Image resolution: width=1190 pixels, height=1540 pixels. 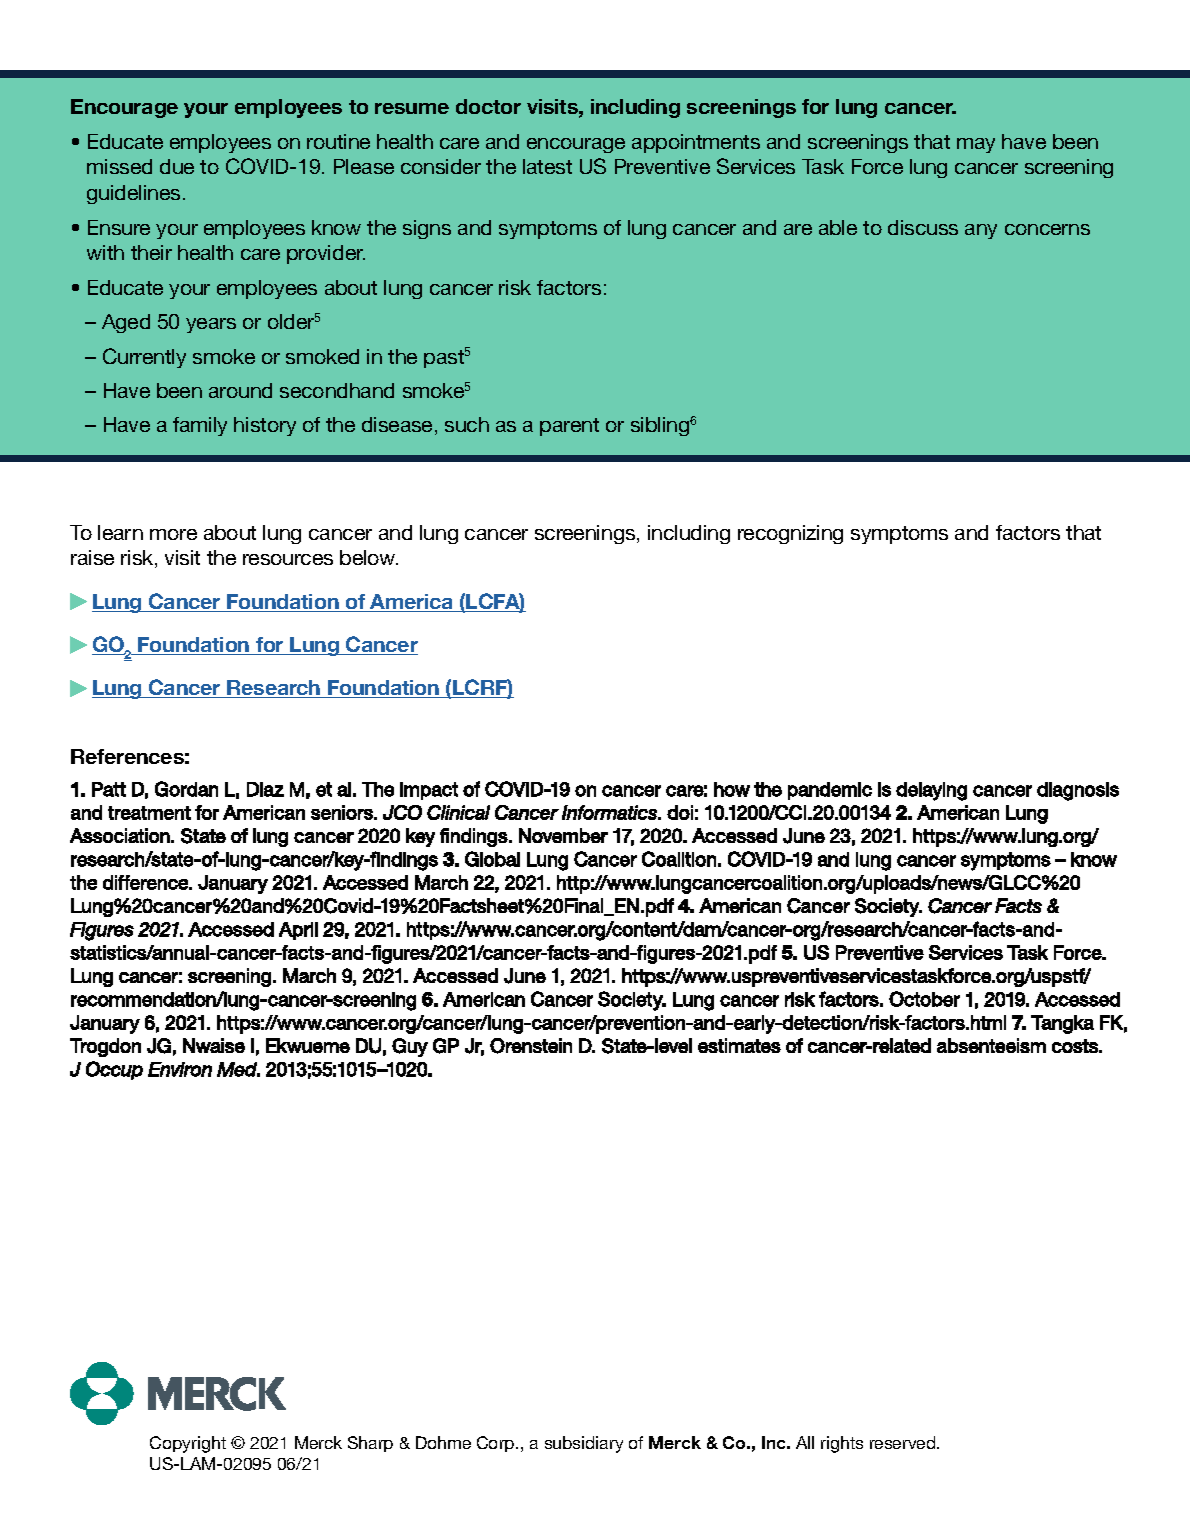 What do you see at coordinates (177, 166) in the image?
I see `due` at bounding box center [177, 166].
